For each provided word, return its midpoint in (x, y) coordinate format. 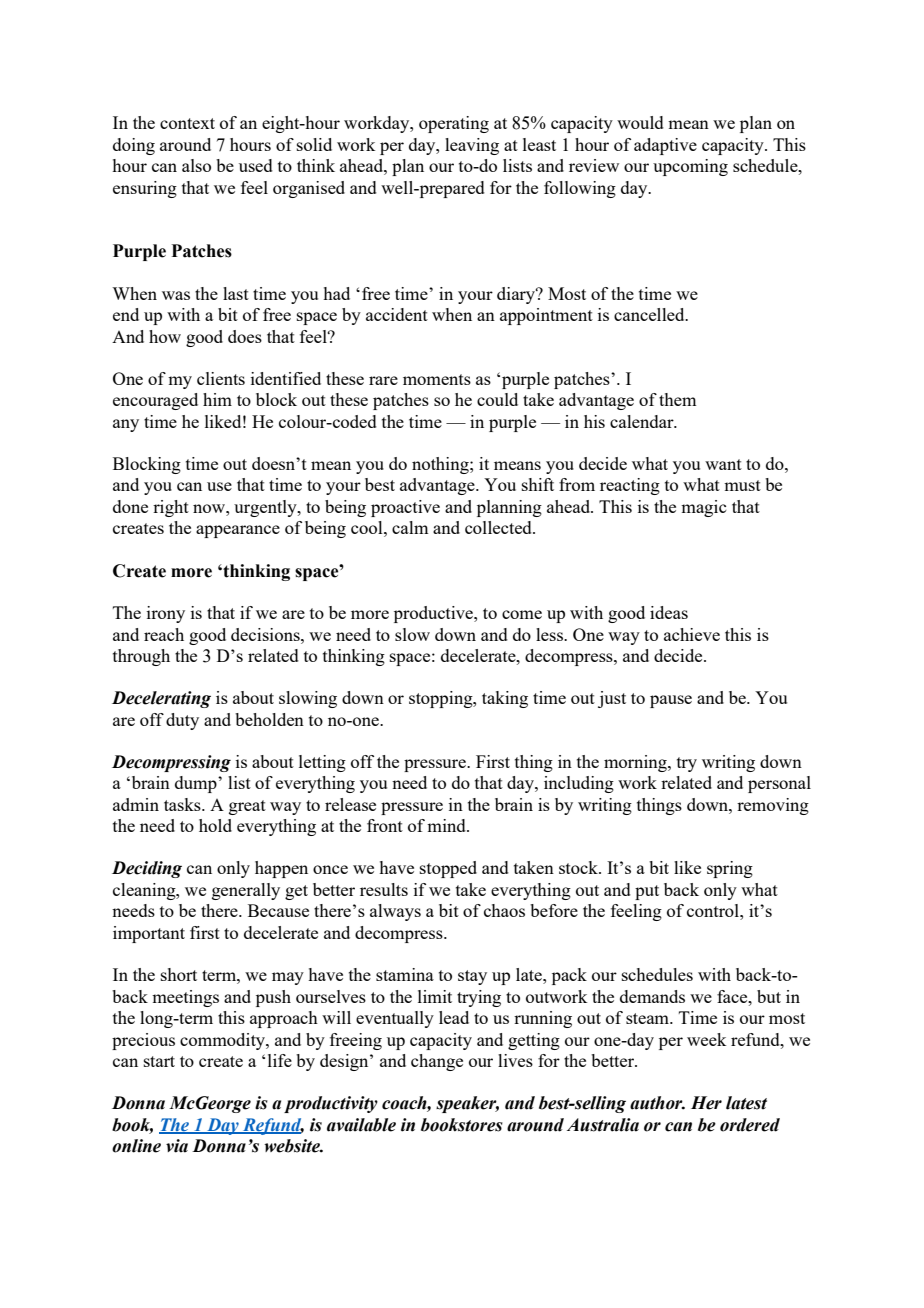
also (196, 165)
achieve (692, 634)
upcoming (690, 167)
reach (164, 634)
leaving (472, 146)
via (177, 1146)
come (522, 614)
